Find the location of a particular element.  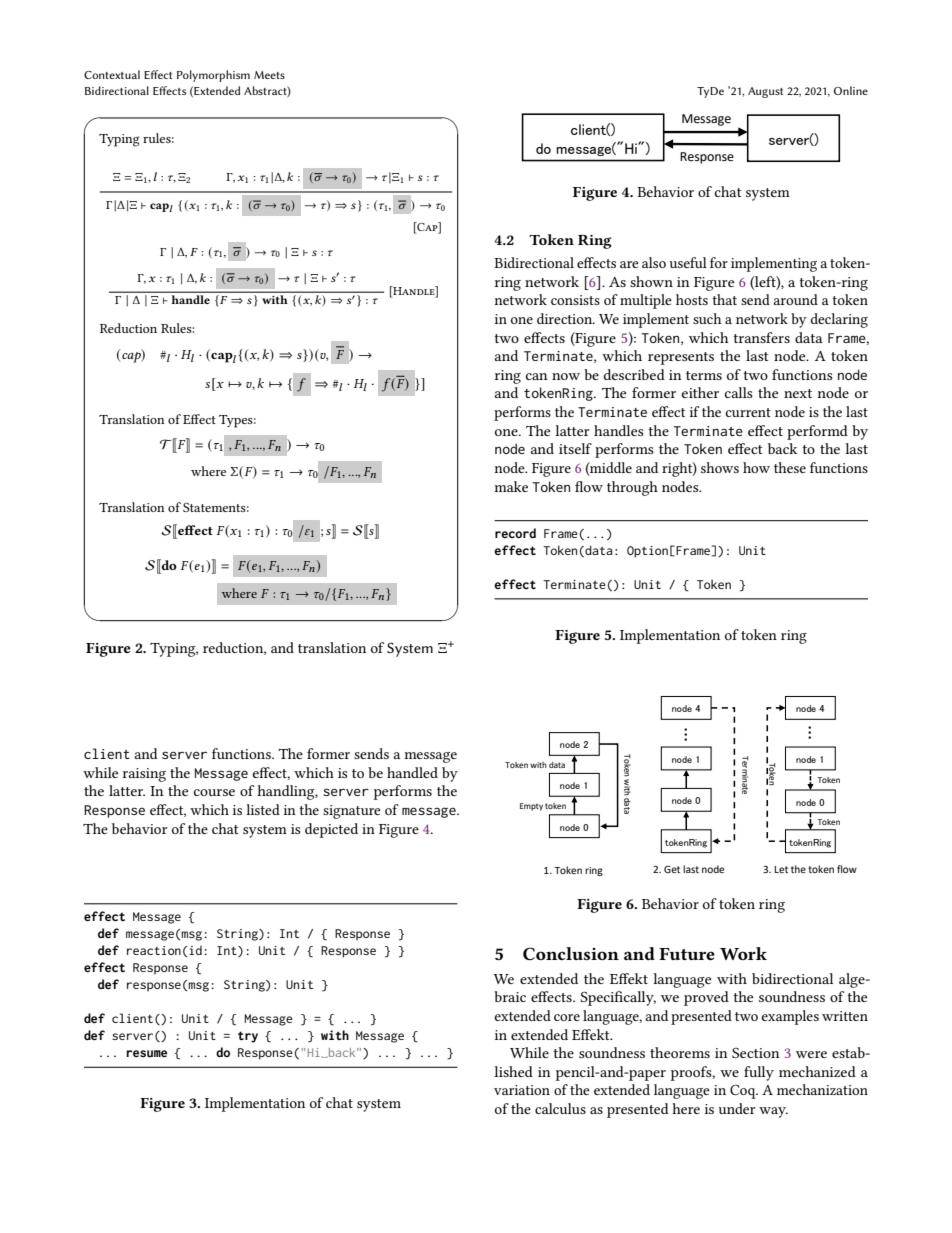

these is located at coordinates (790, 467).
